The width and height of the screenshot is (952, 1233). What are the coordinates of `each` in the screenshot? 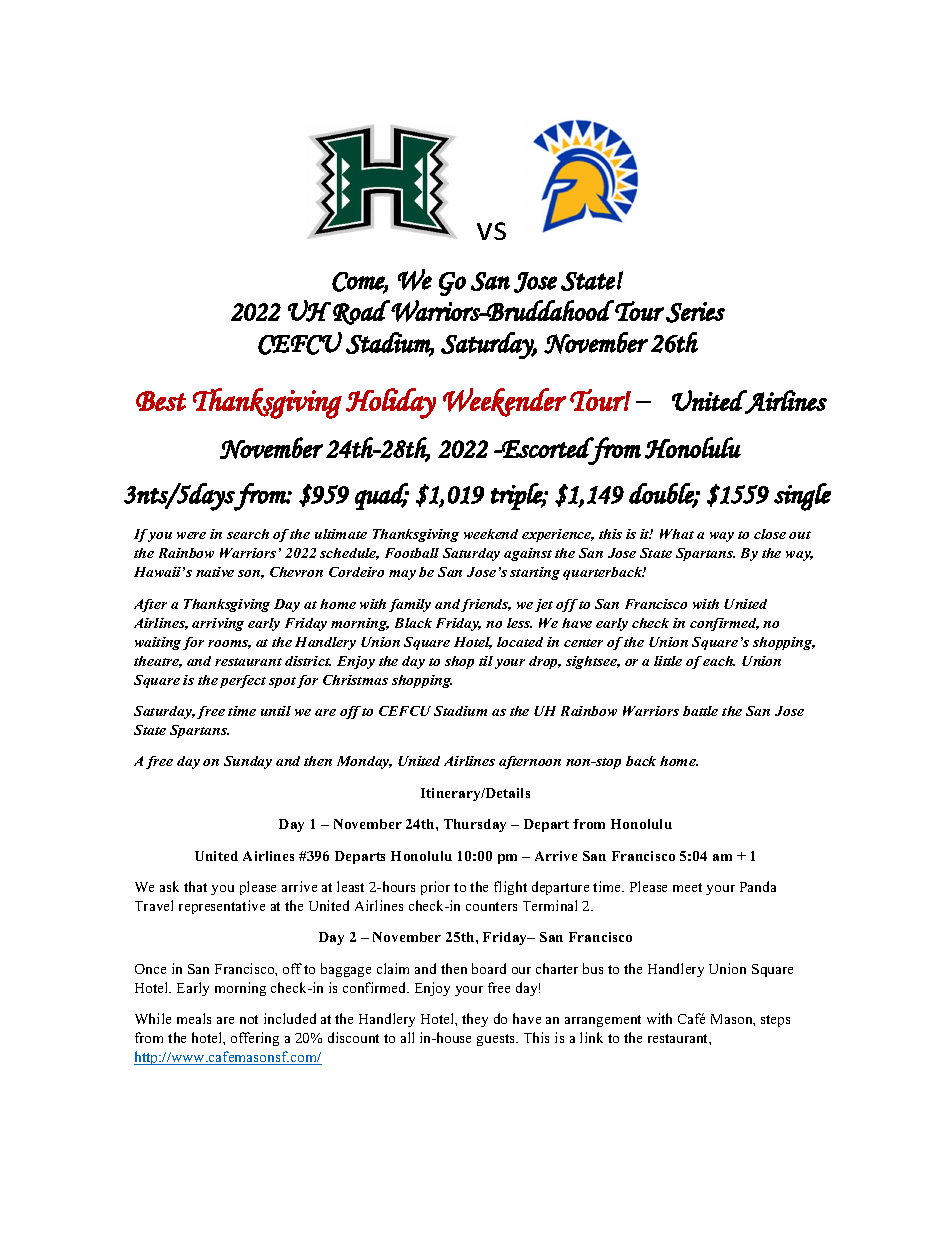 It's located at (719, 661).
